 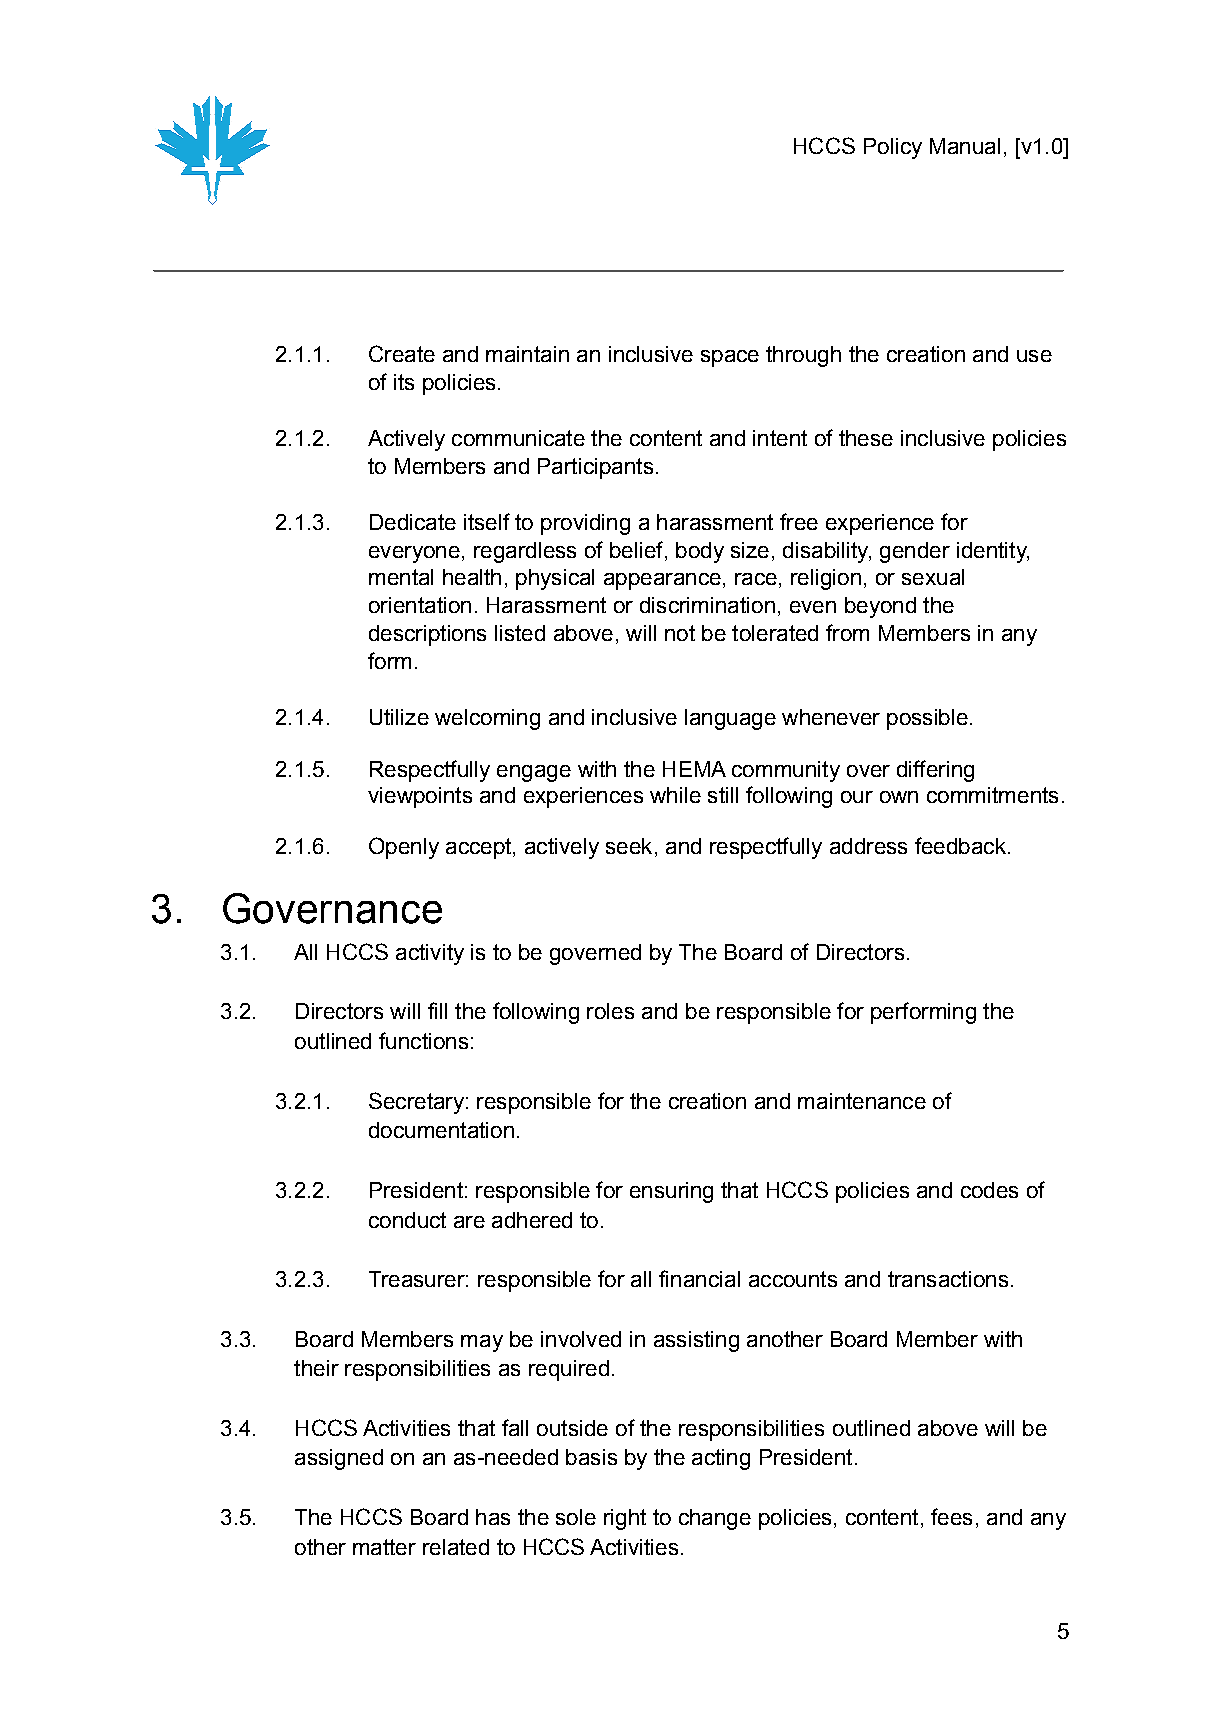 What do you see at coordinates (960, 845) in the screenshot?
I see `feedback` at bounding box center [960, 845].
